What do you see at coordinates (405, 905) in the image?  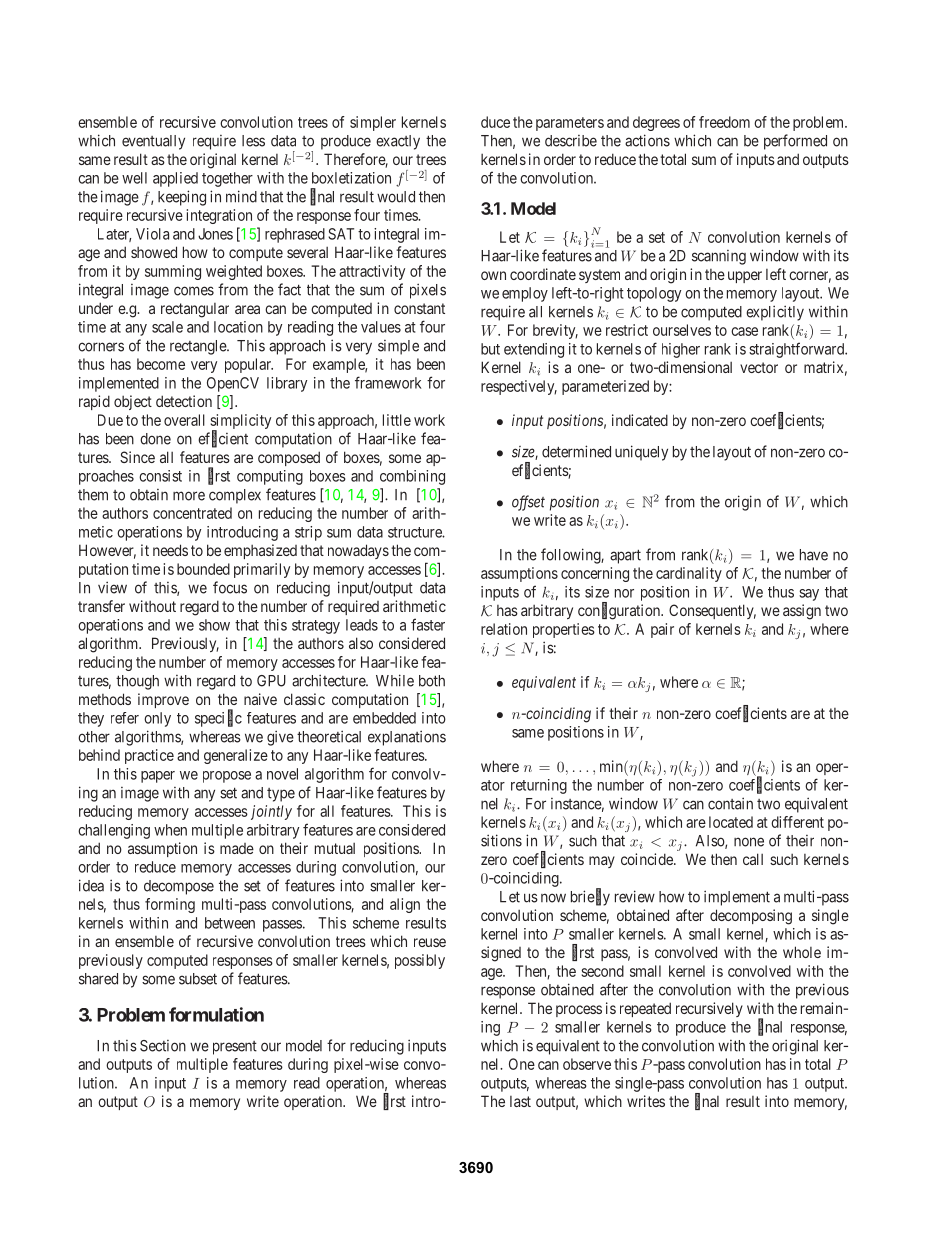 I see `align` at bounding box center [405, 905].
